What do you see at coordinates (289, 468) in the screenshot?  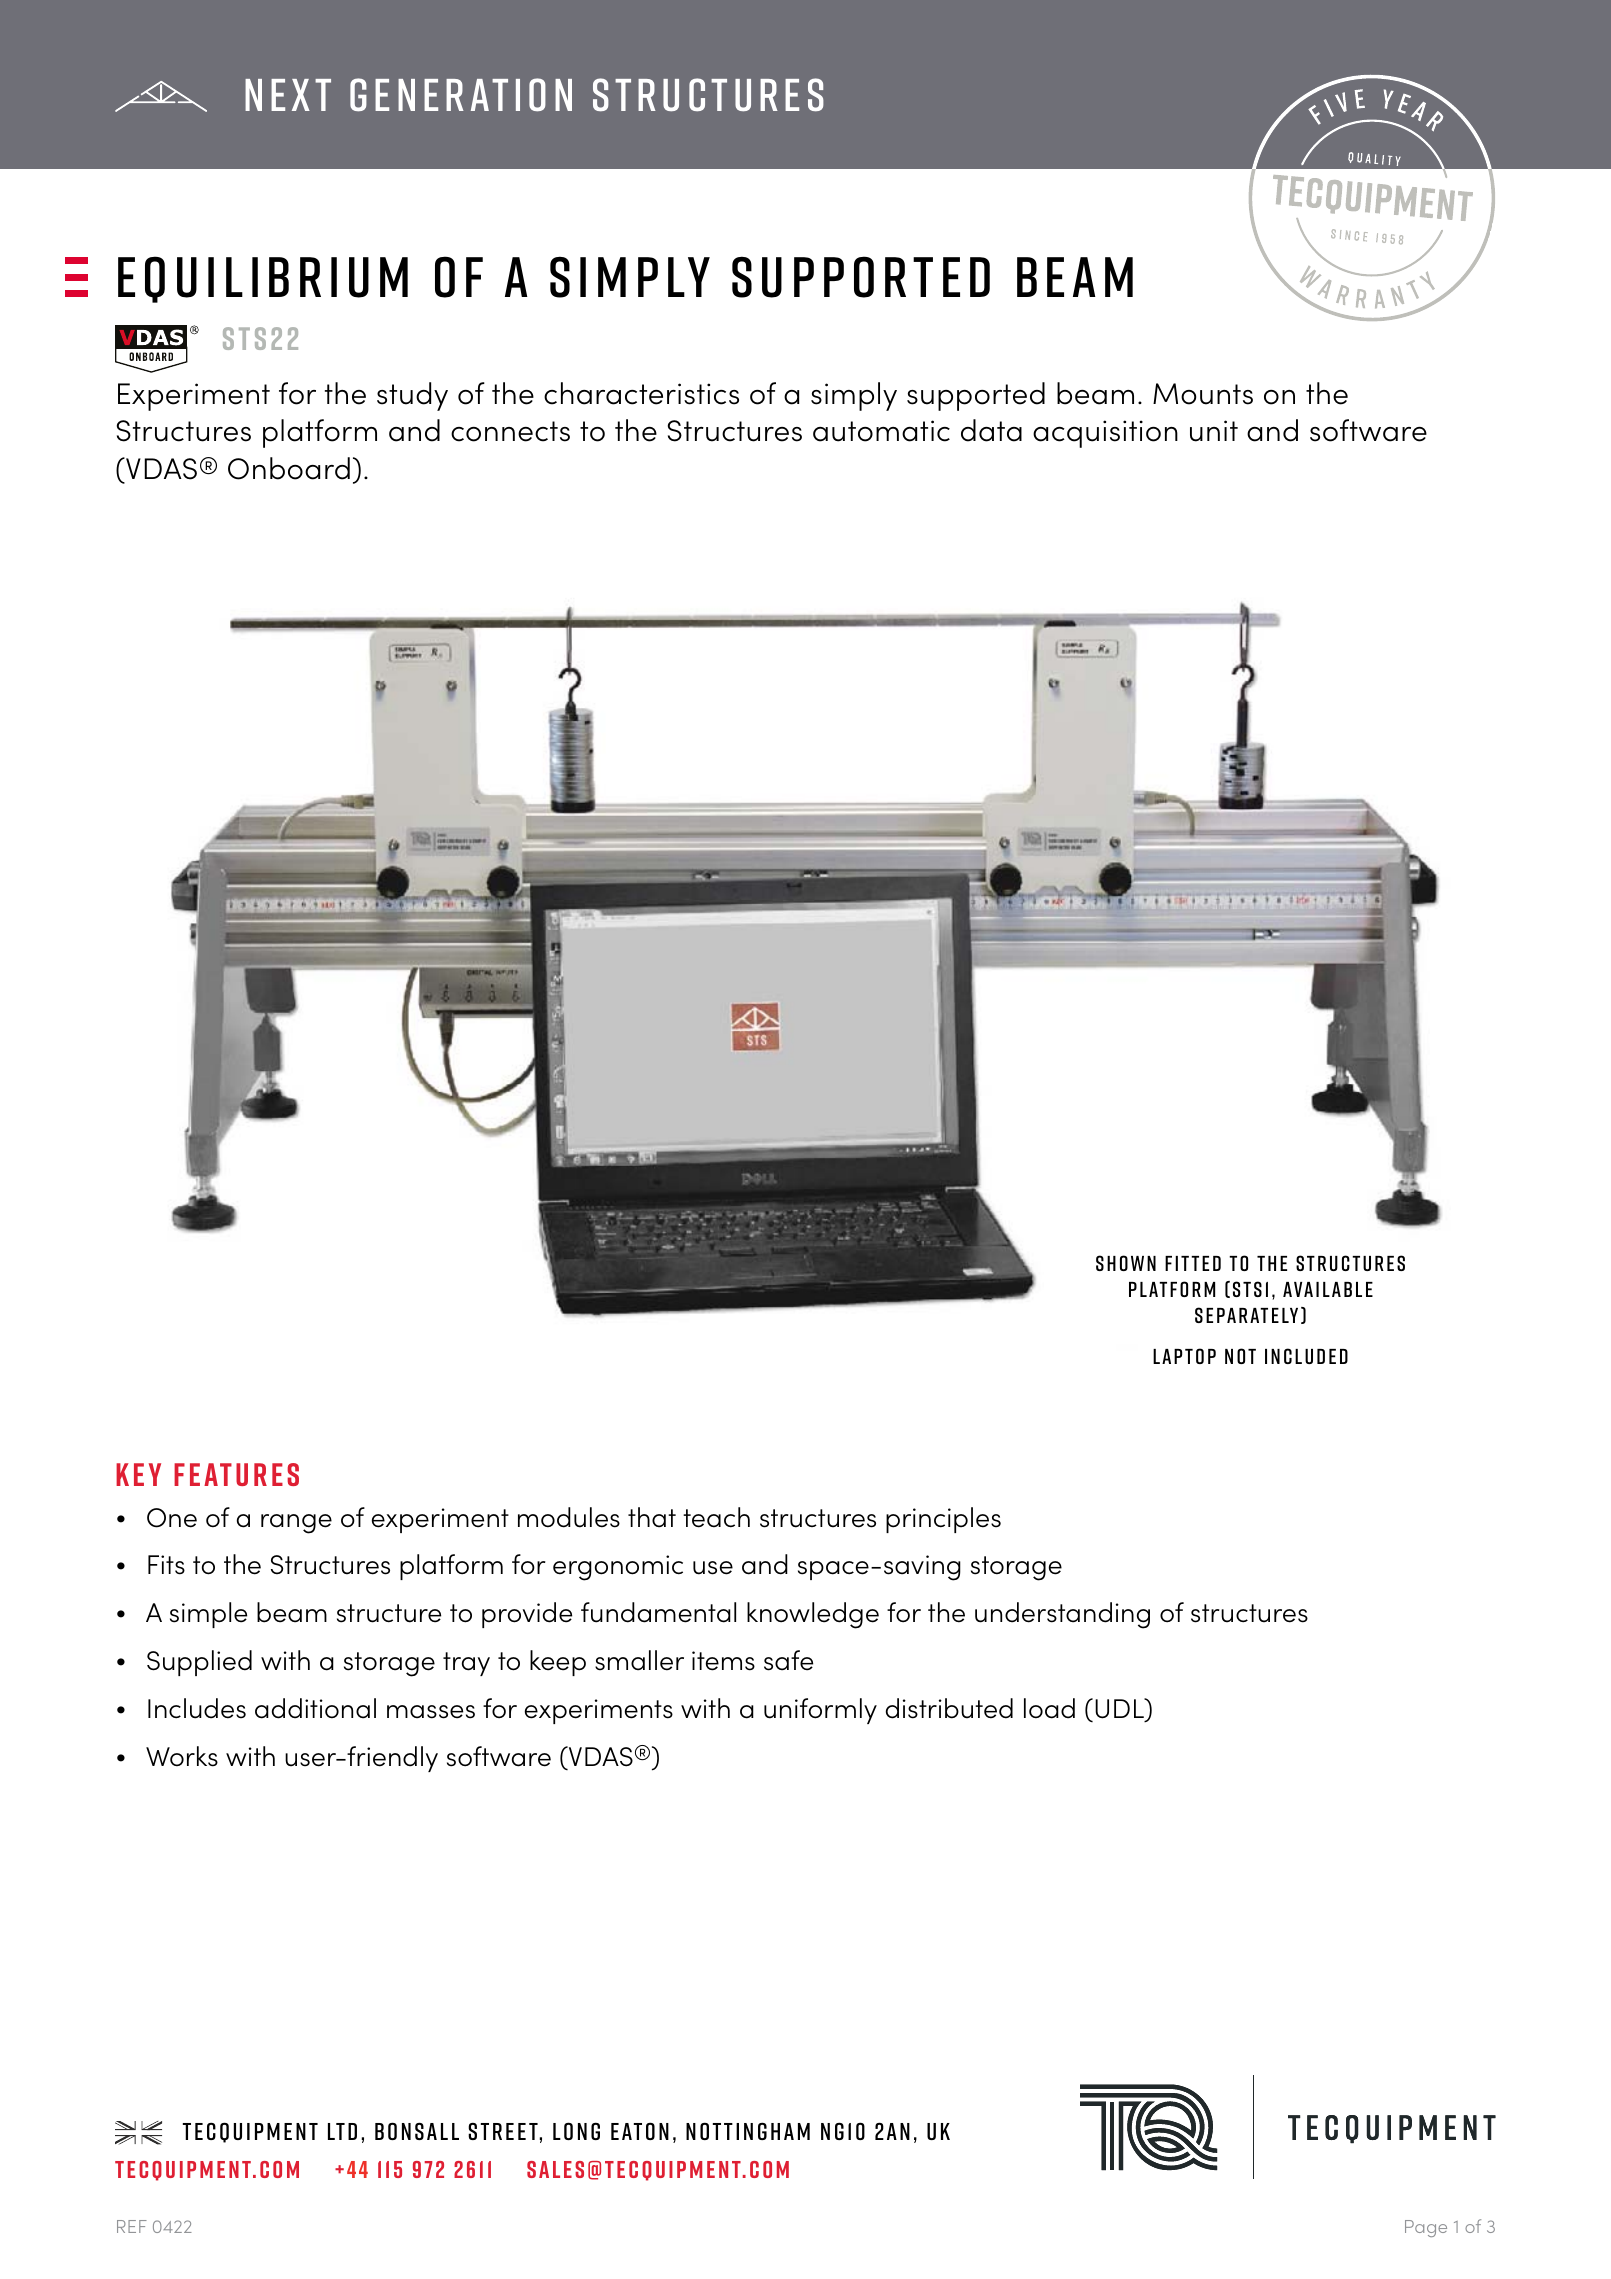 I see `Onboard` at bounding box center [289, 468].
